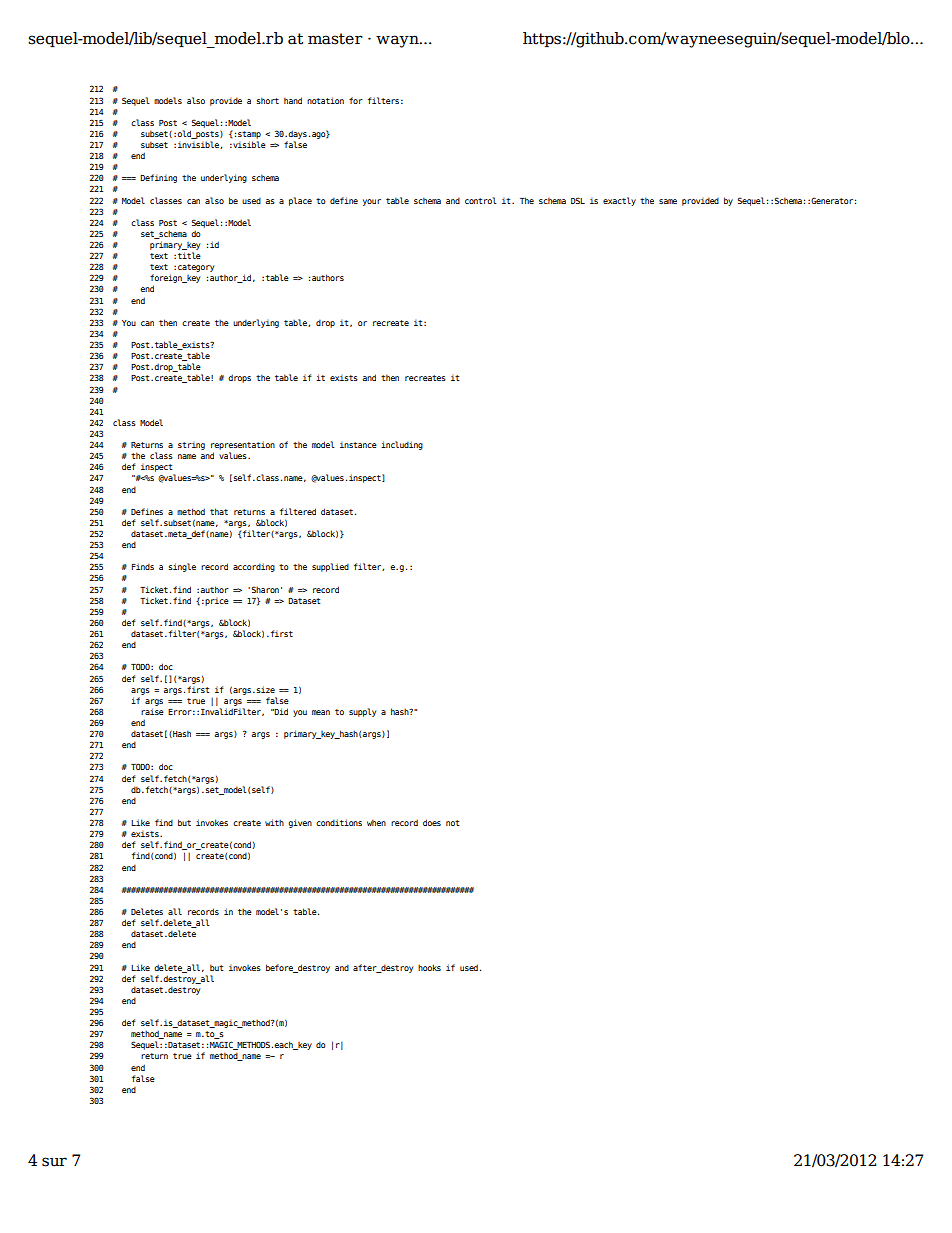  I want to click on string, so click(191, 445).
